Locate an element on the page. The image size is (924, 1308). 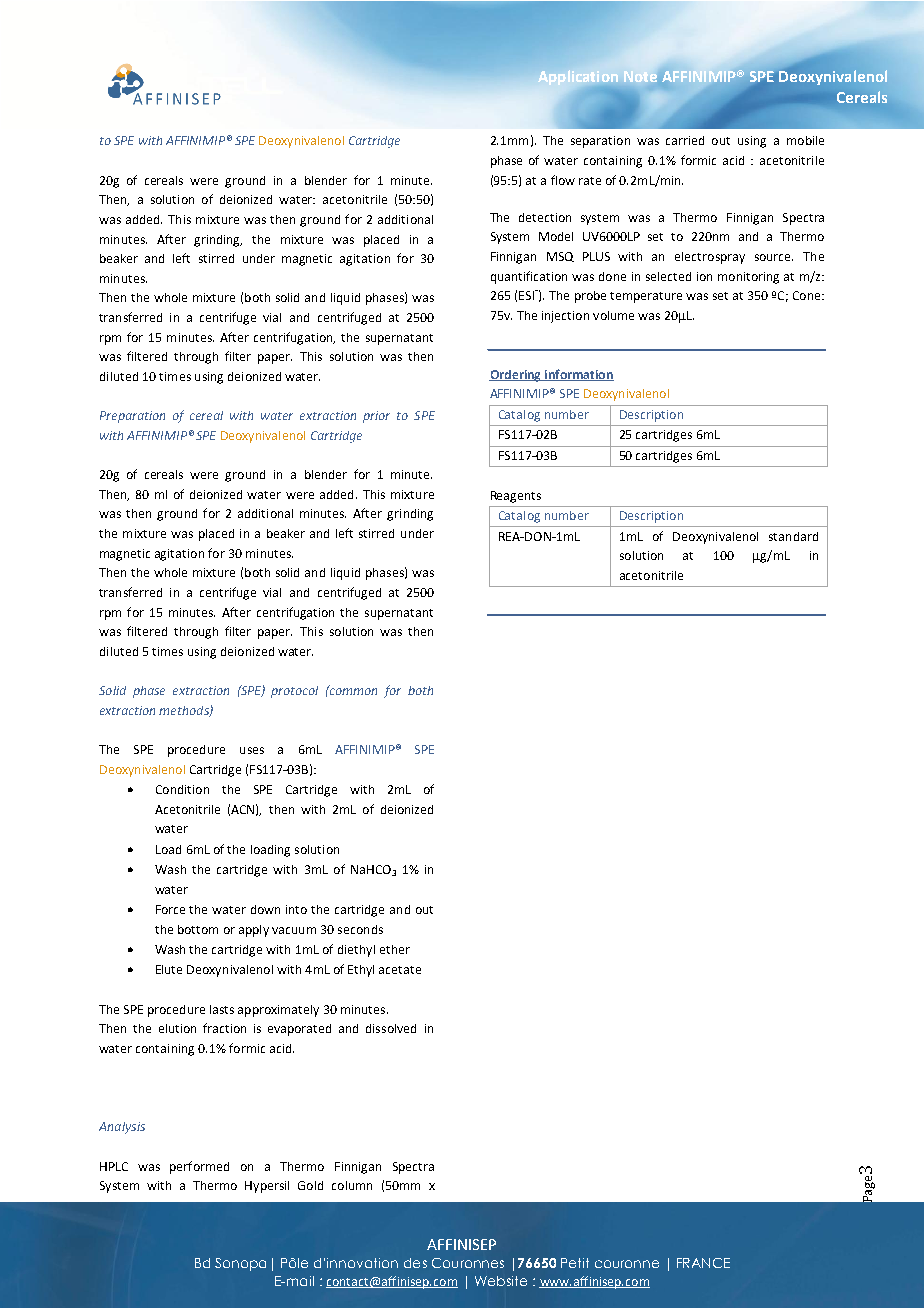
Application is located at coordinates (578, 77).
